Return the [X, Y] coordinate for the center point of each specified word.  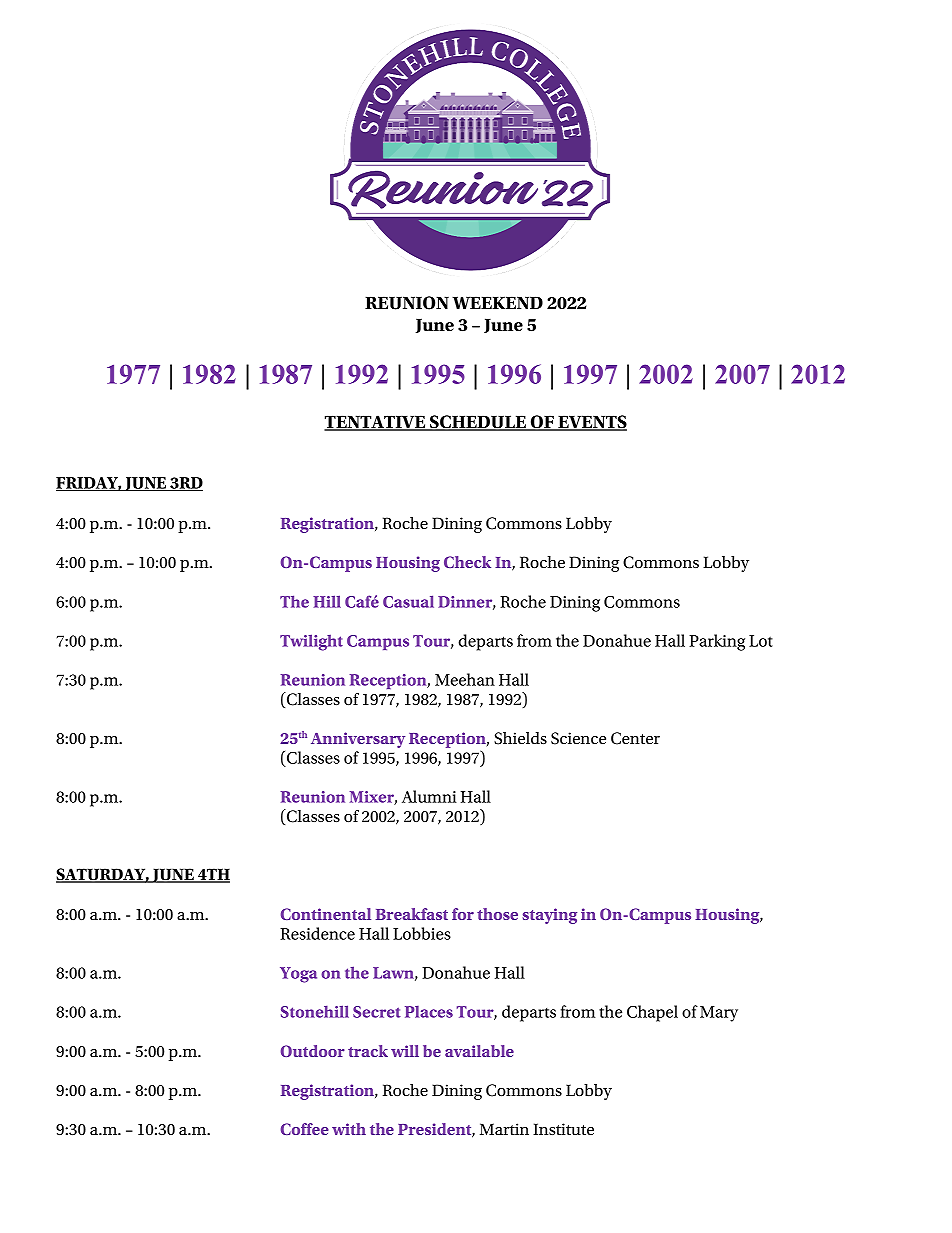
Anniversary [358, 740]
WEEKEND [497, 302]
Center [635, 738]
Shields [520, 738]
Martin [504, 1129]
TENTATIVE [376, 423]
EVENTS [591, 423]
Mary [719, 1014]
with [349, 1129]
